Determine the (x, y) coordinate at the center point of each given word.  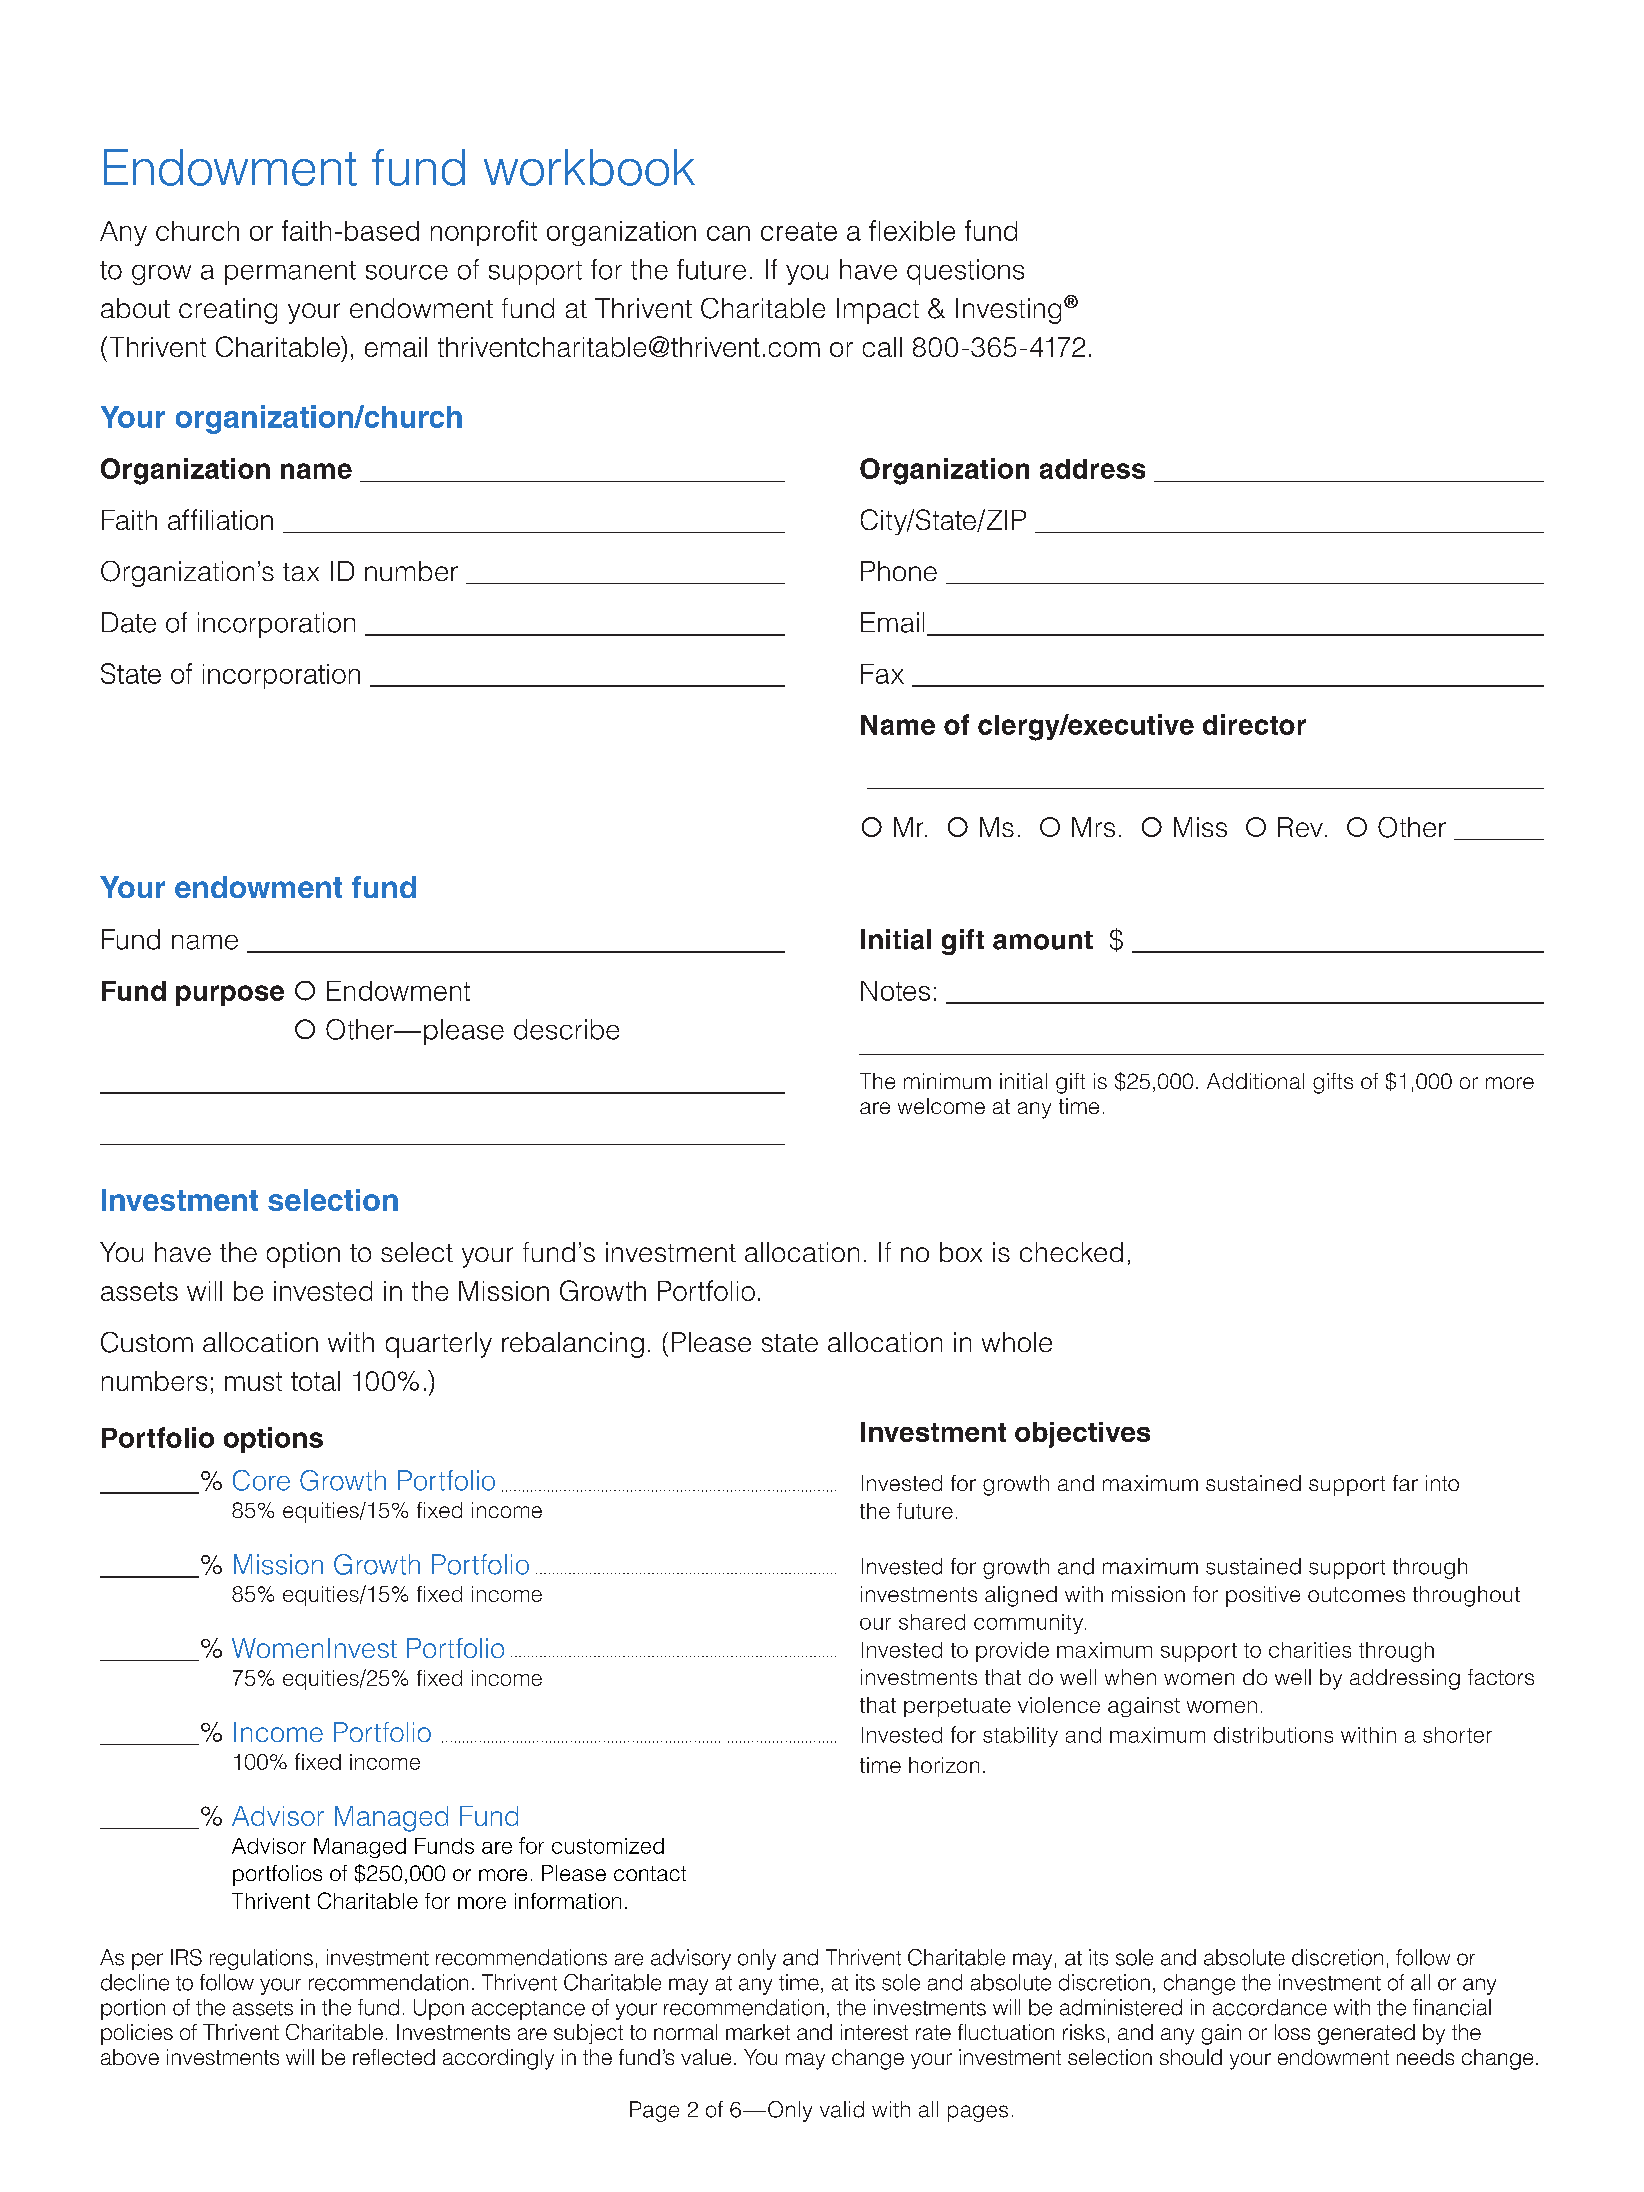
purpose (230, 995)
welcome (941, 1106)
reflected (394, 2057)
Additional (1255, 1081)
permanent (290, 273)
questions (965, 272)
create (799, 231)
